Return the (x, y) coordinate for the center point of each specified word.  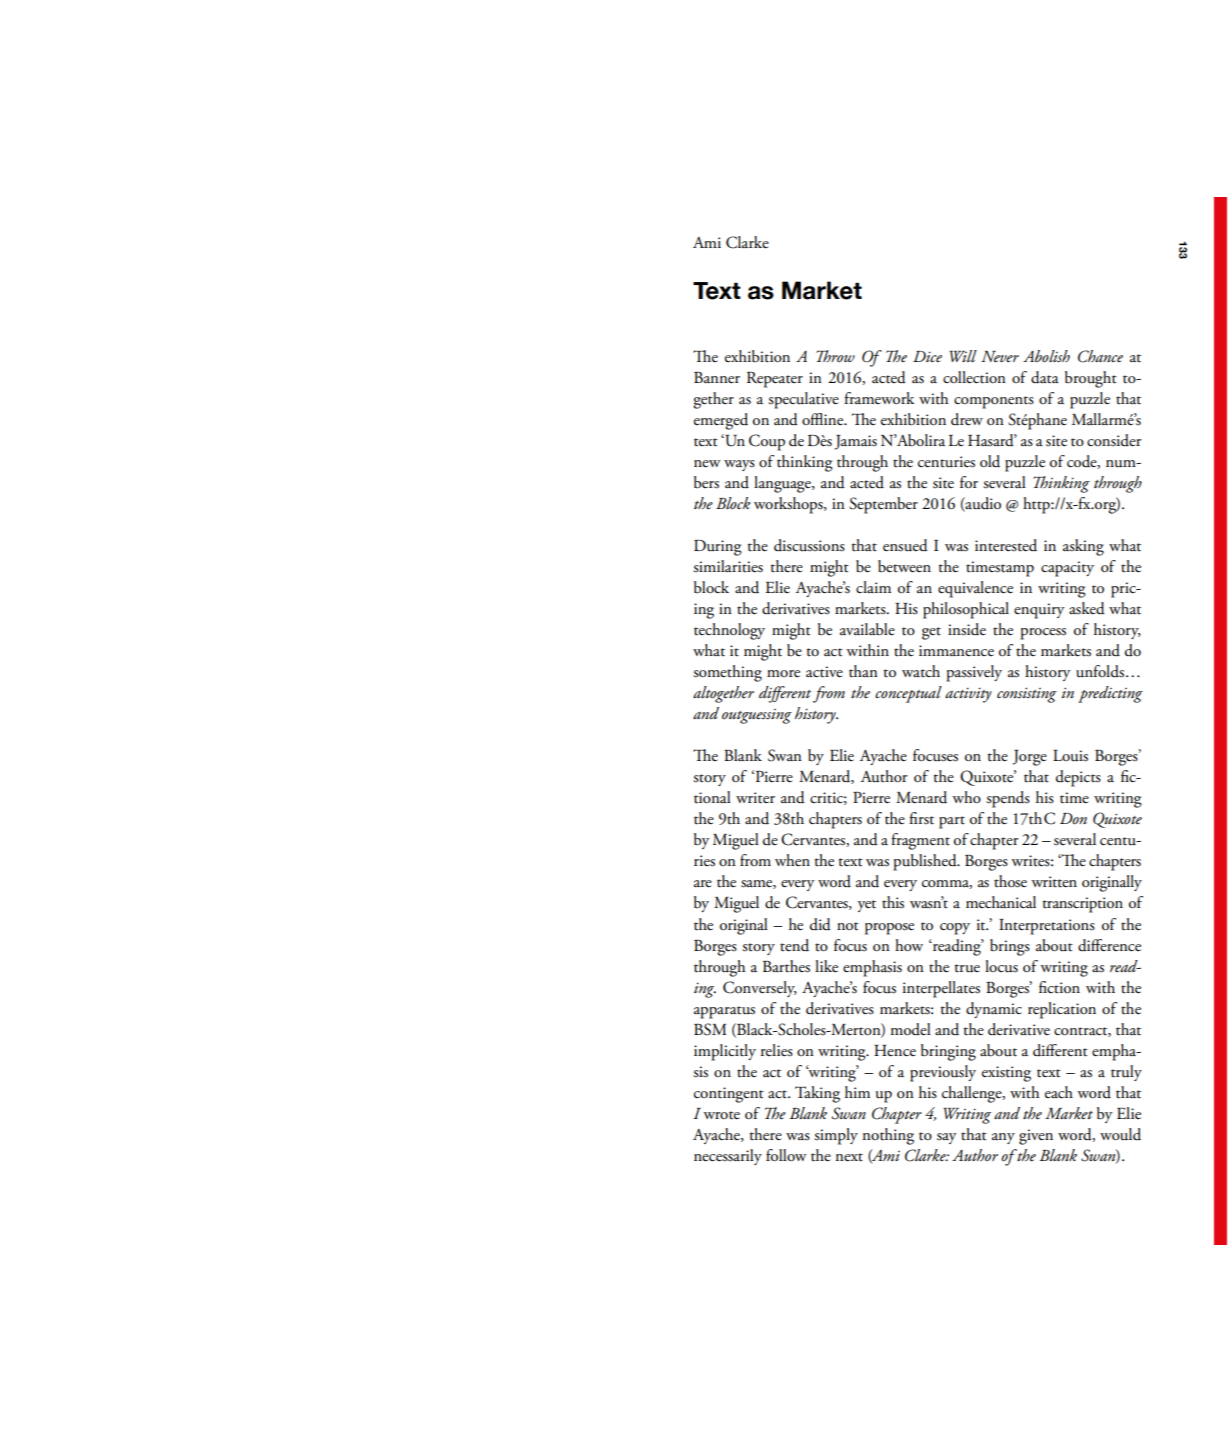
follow (786, 1155)
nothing (888, 1136)
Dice (927, 356)
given (1036, 1137)
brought (1091, 379)
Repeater (775, 380)
